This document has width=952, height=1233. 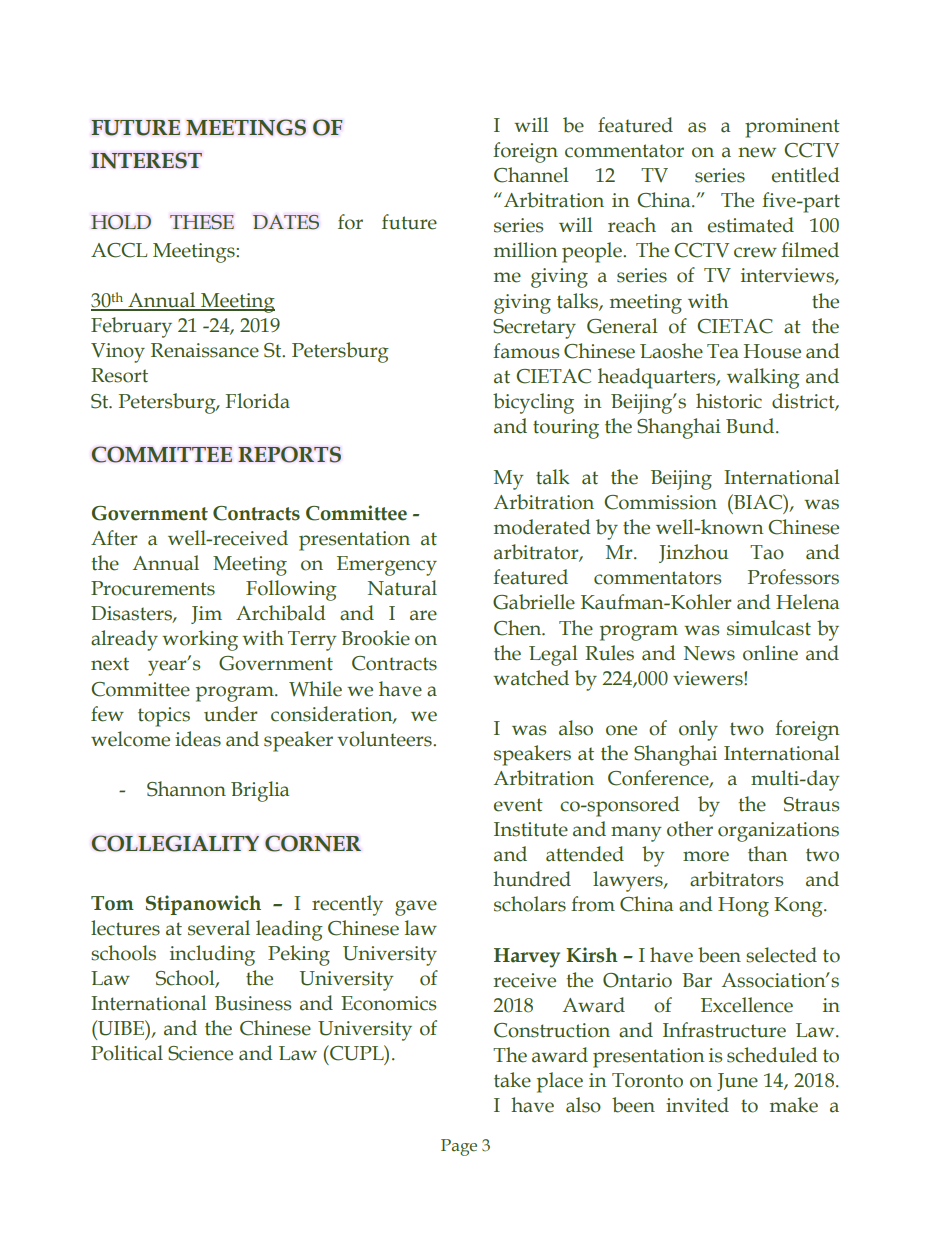 I want to click on working, so click(x=200, y=640).
